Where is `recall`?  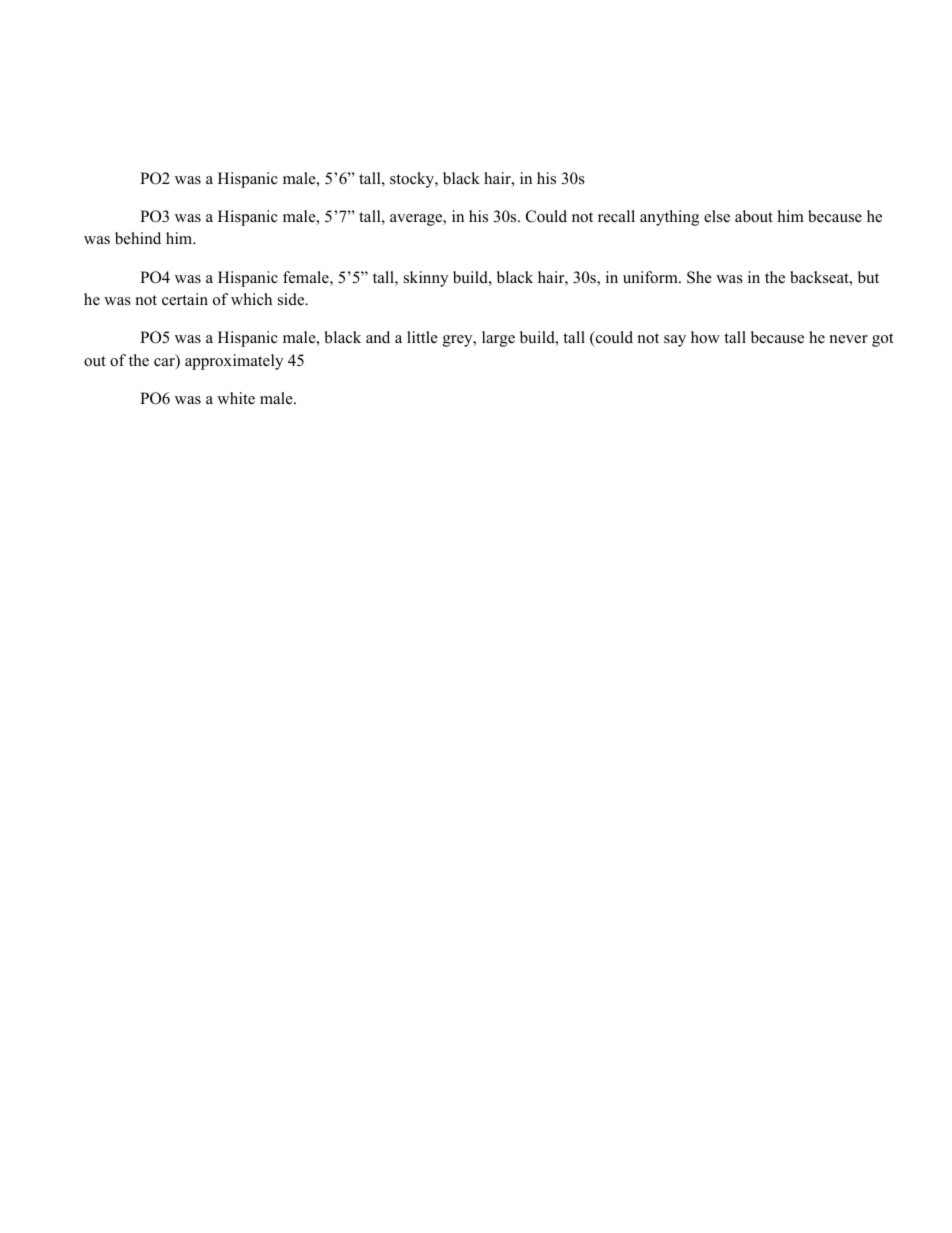 recall is located at coordinates (616, 216).
